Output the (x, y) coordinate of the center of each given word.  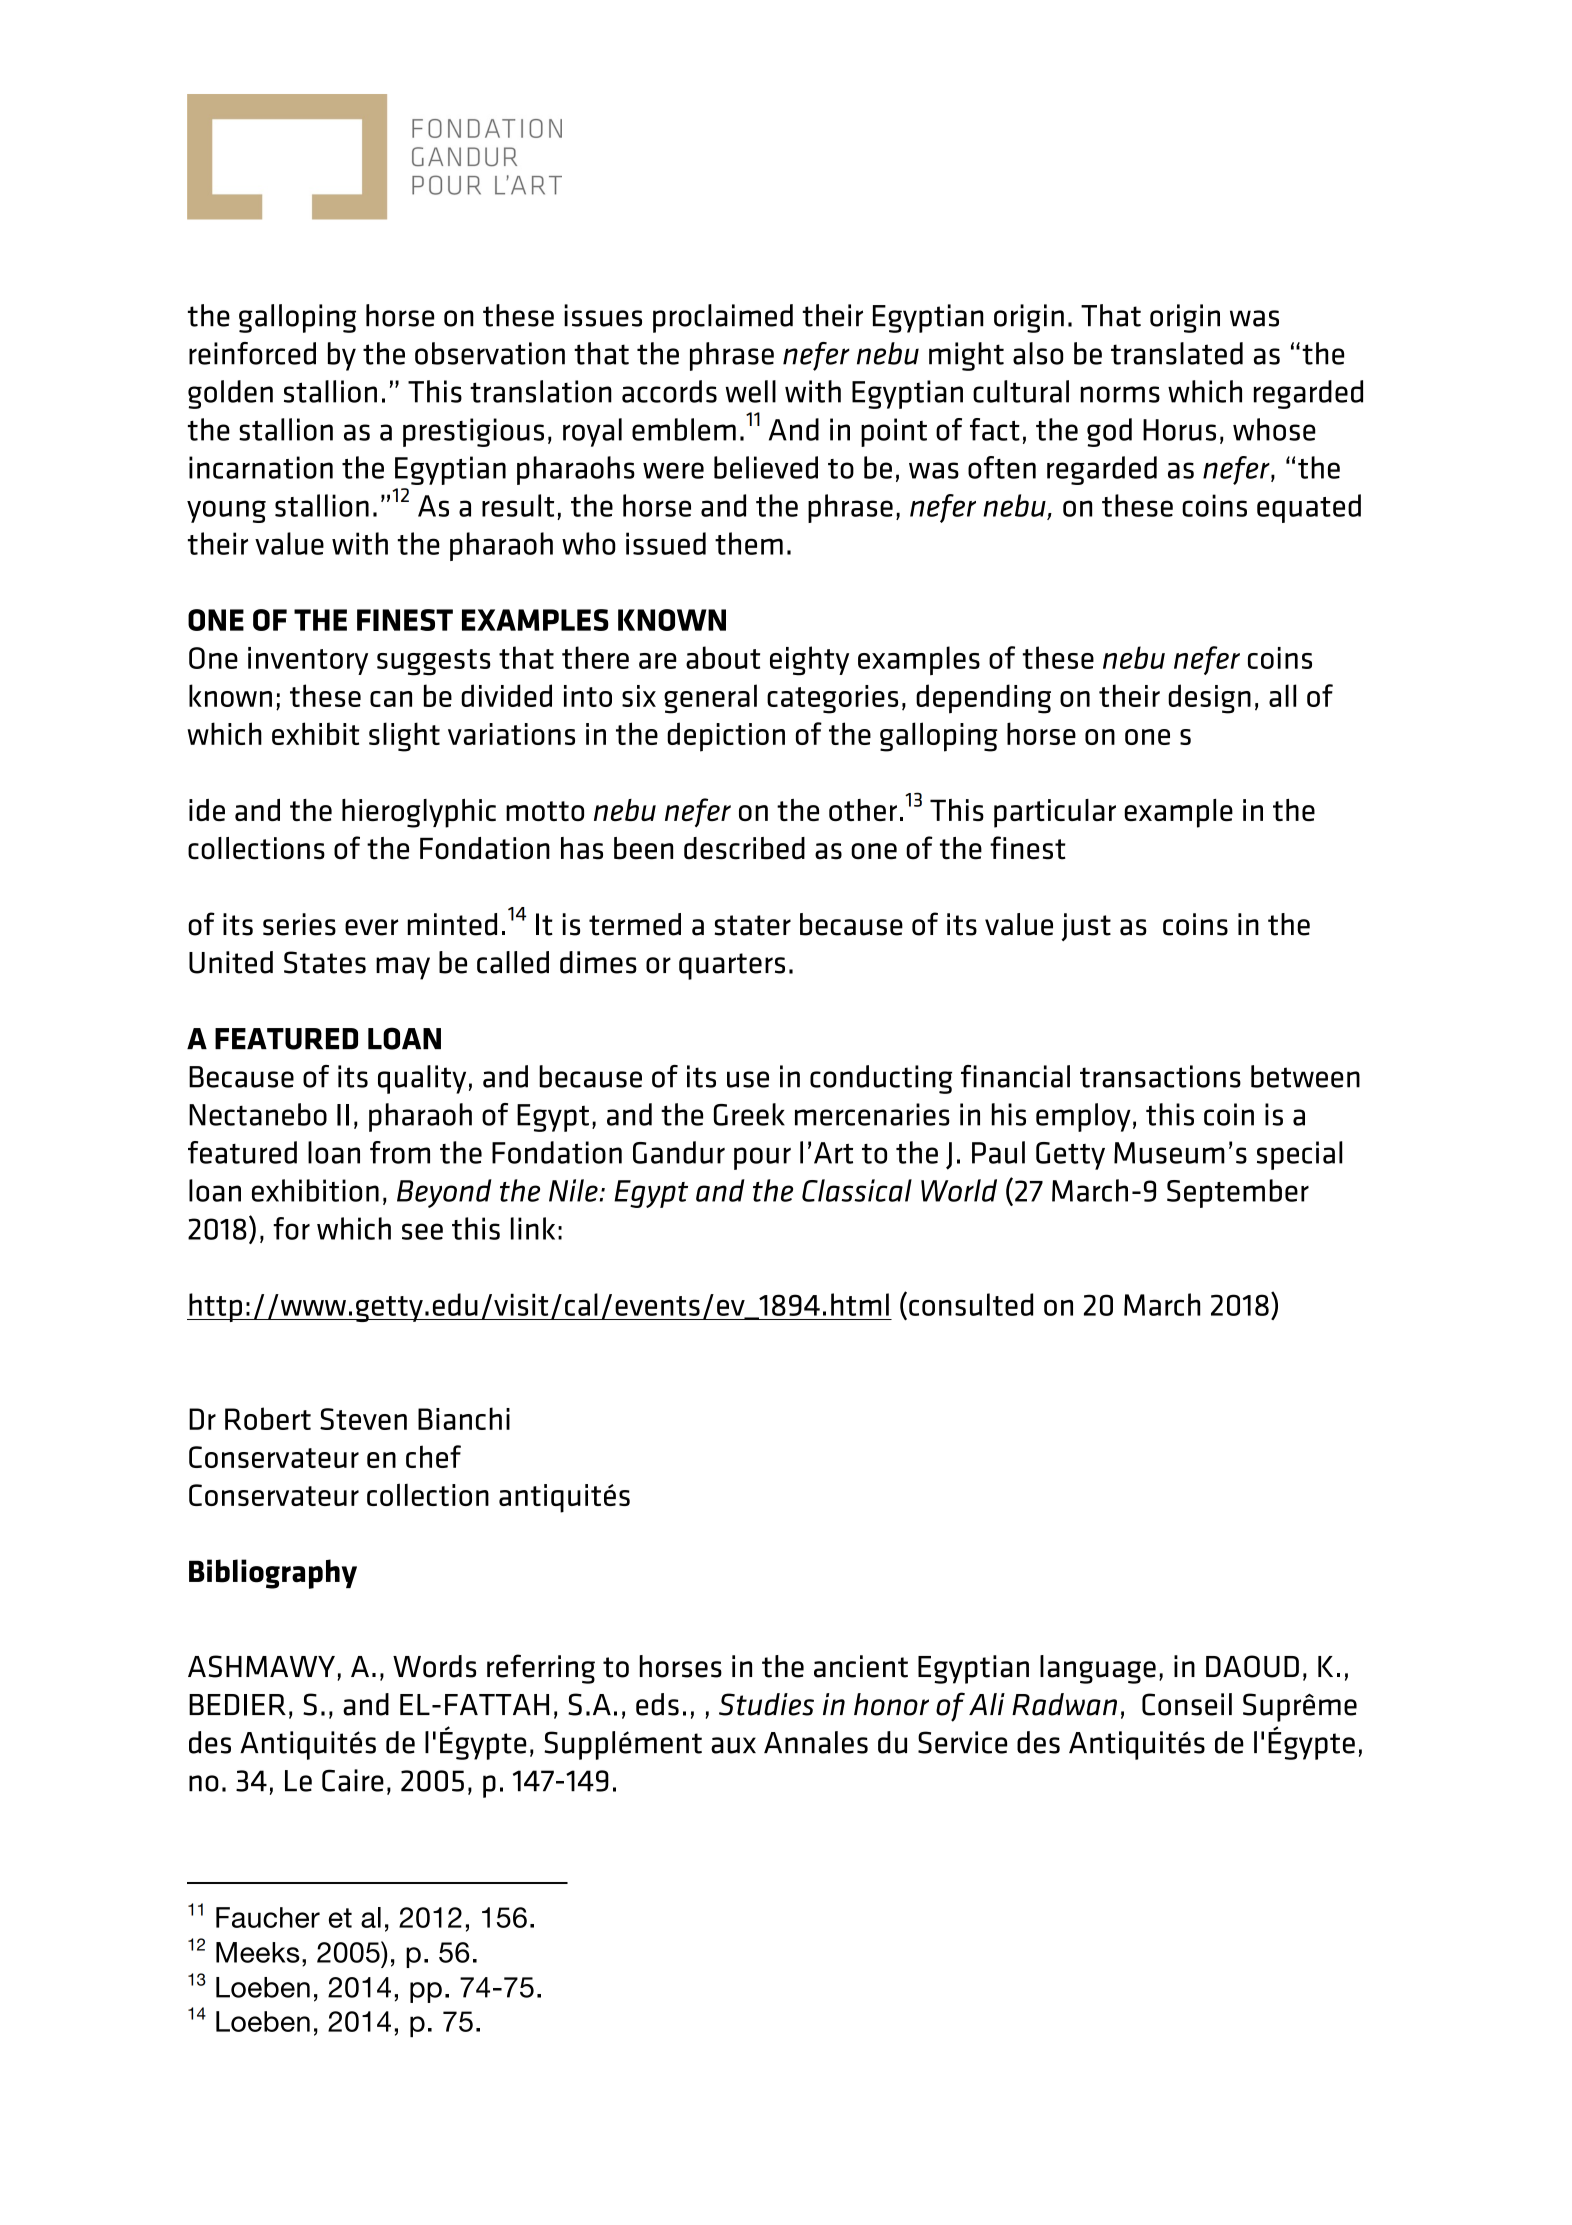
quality (422, 1079)
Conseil (1187, 1704)
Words (434, 1666)
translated (1177, 353)
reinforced (252, 353)
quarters (732, 966)
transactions (1160, 1076)
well (750, 391)
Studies (766, 1704)
